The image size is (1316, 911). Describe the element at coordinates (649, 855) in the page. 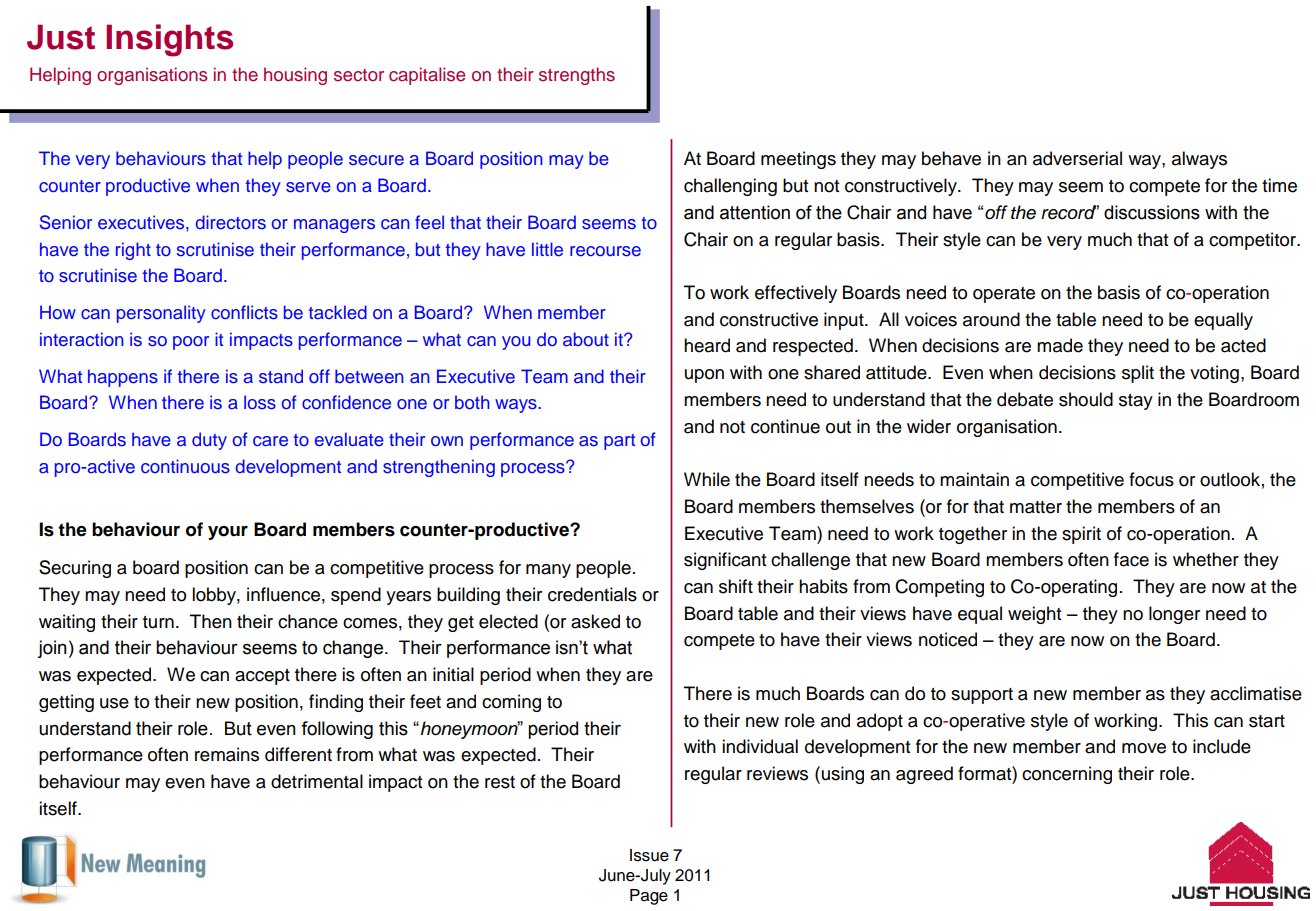

I see `Issue` at that location.
